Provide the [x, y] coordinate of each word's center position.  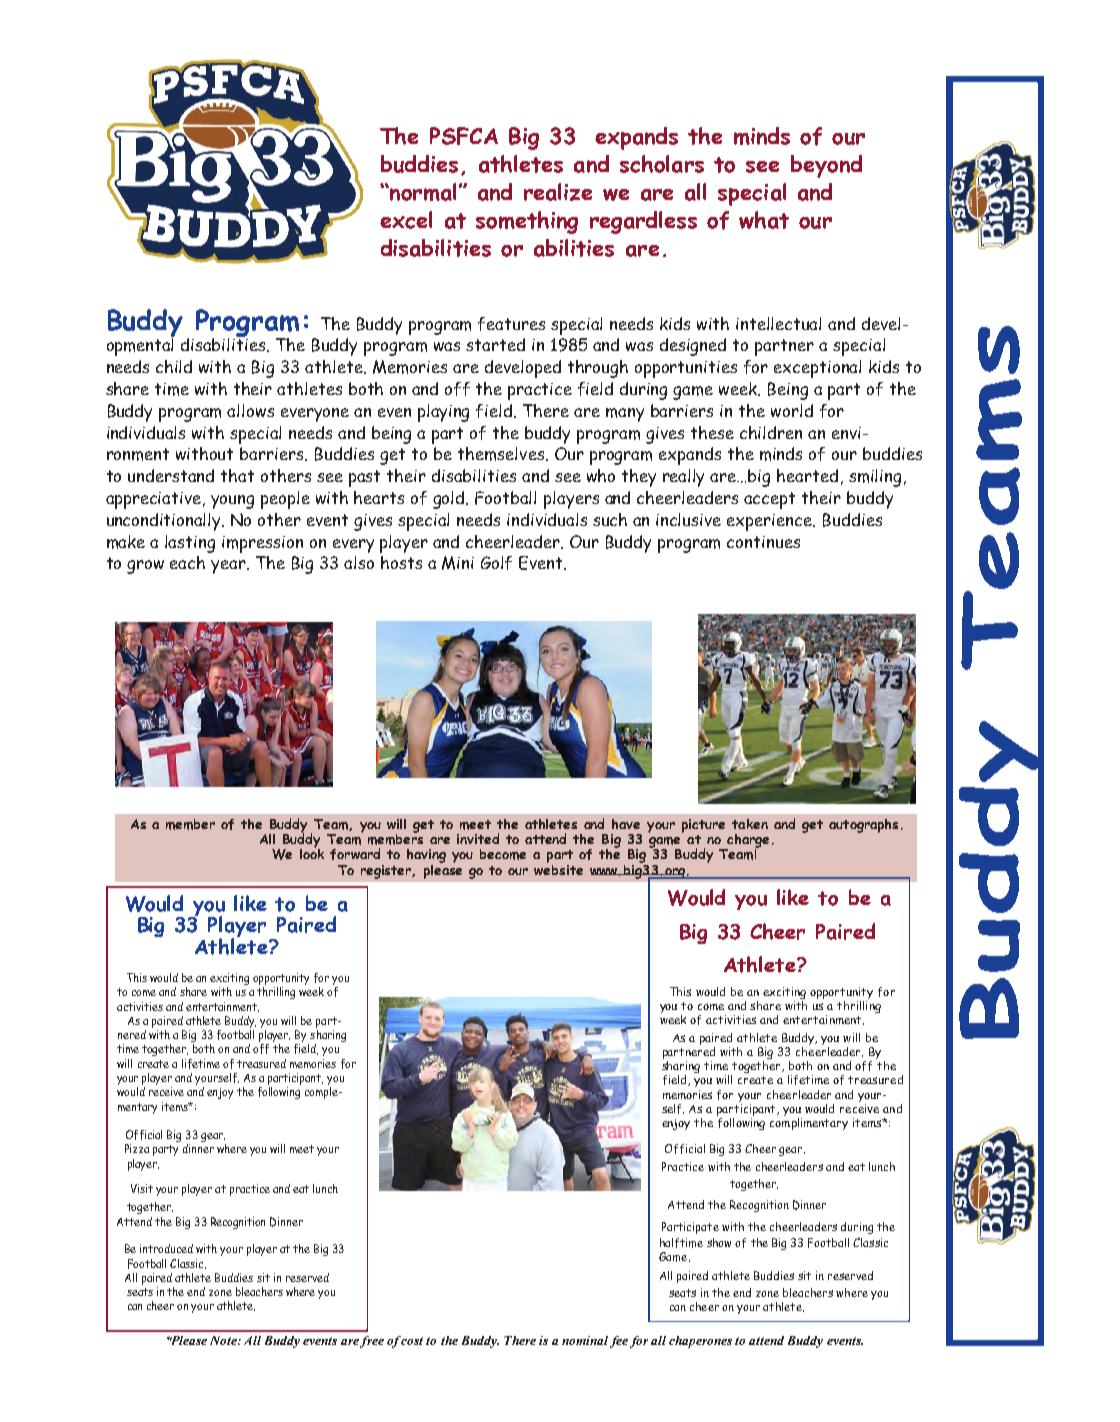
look [312, 852]
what [764, 220]
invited [478, 838]
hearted [807, 475]
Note [224, 1340]
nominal [585, 1340]
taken [750, 824]
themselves [502, 454]
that [237, 475]
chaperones [700, 1342]
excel [406, 220]
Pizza [137, 1148]
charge [747, 842]
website [558, 868]
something [527, 222]
